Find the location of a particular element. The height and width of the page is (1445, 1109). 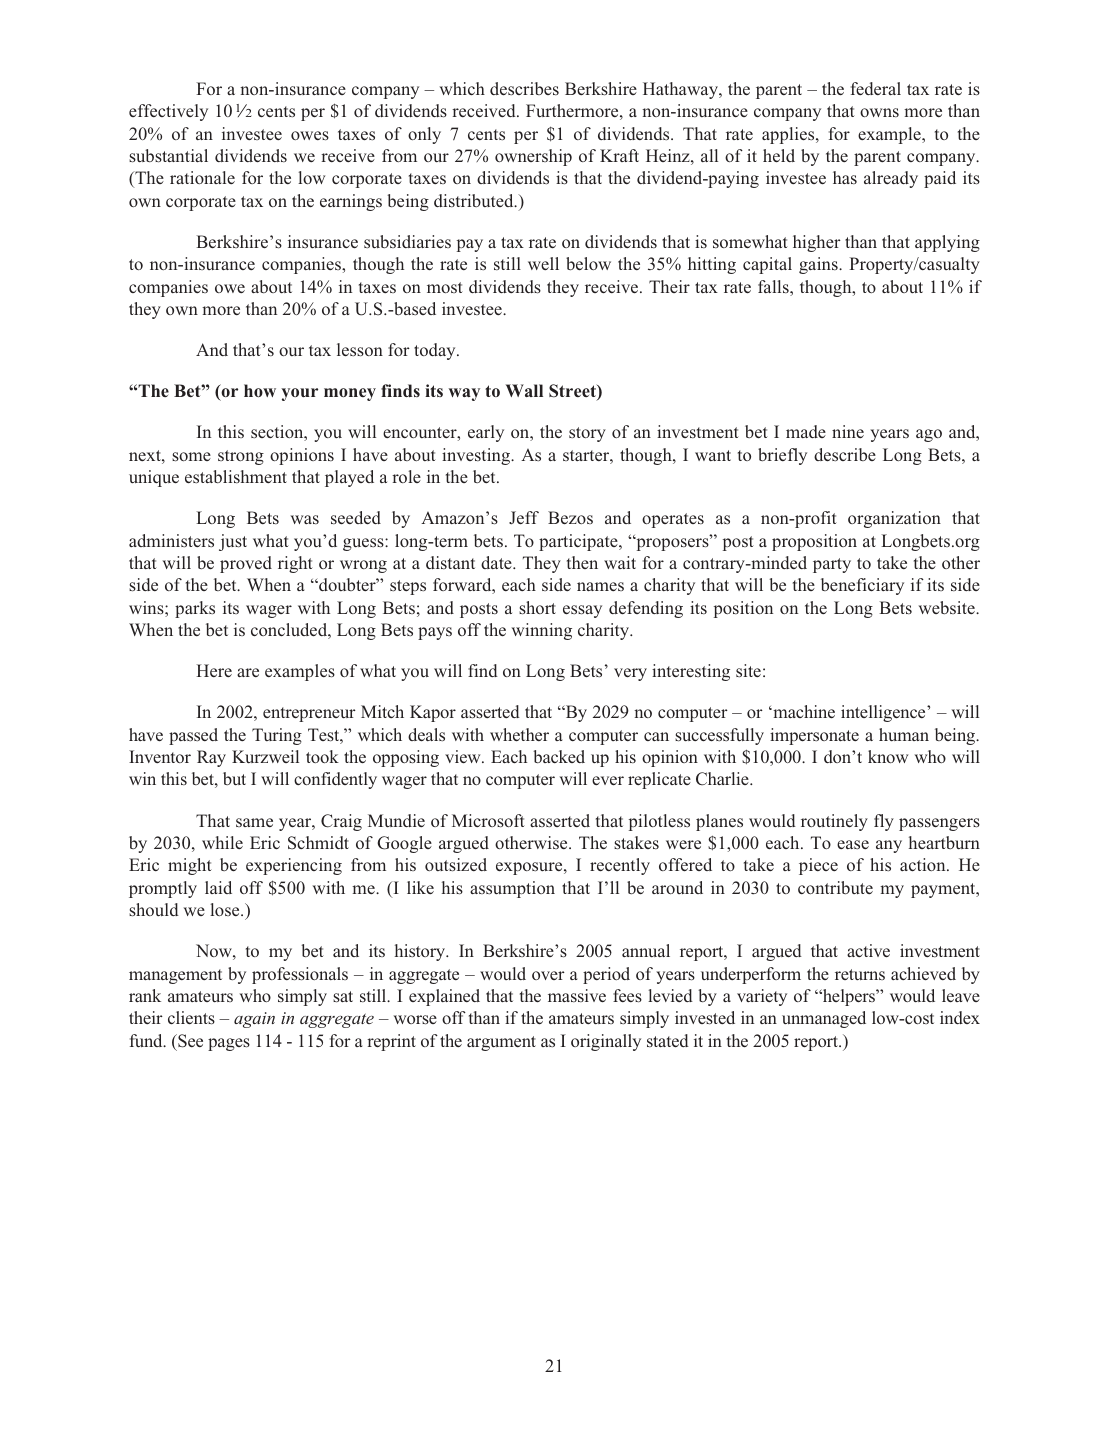

massive is located at coordinates (577, 995).
